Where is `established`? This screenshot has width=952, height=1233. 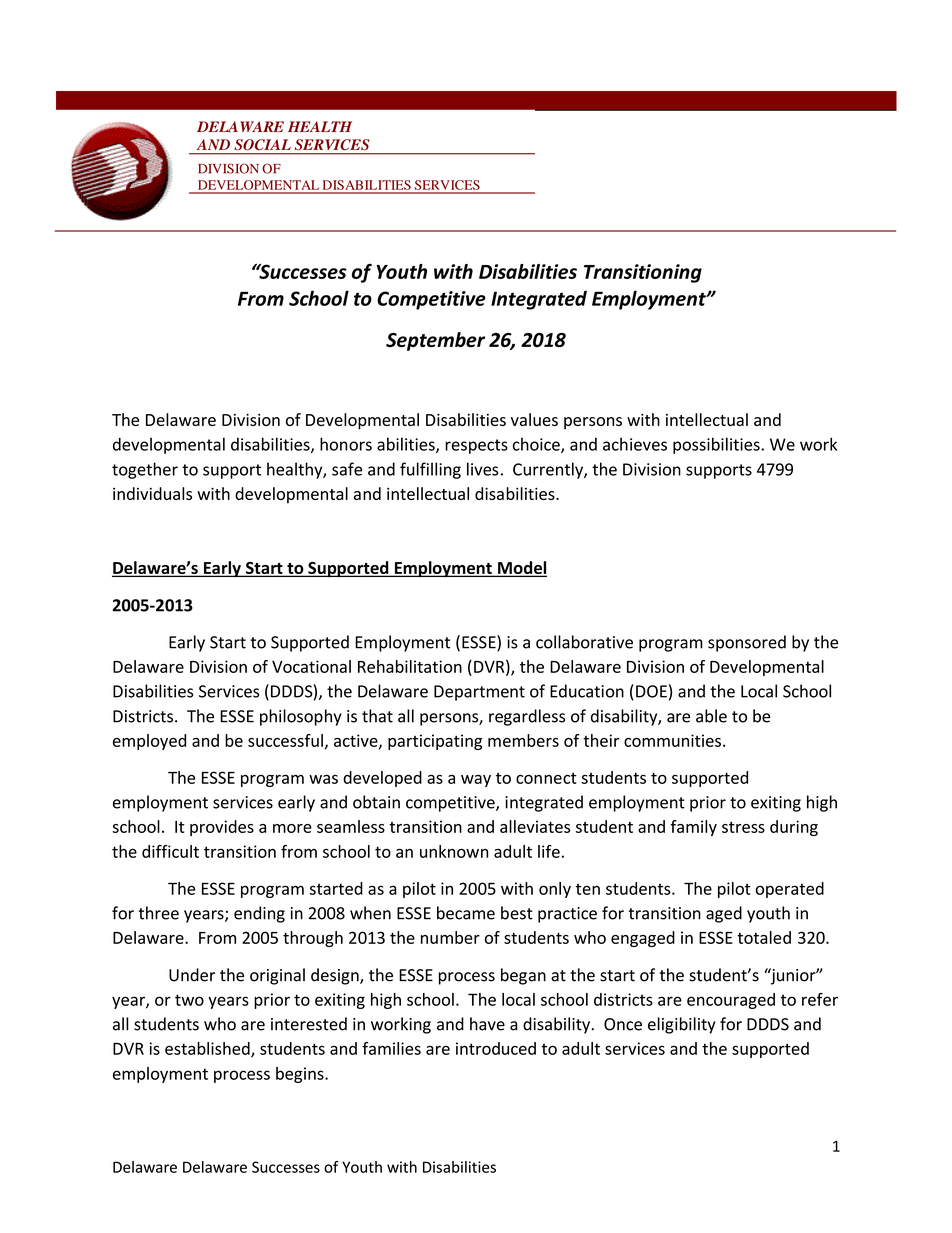 established is located at coordinates (208, 1049).
